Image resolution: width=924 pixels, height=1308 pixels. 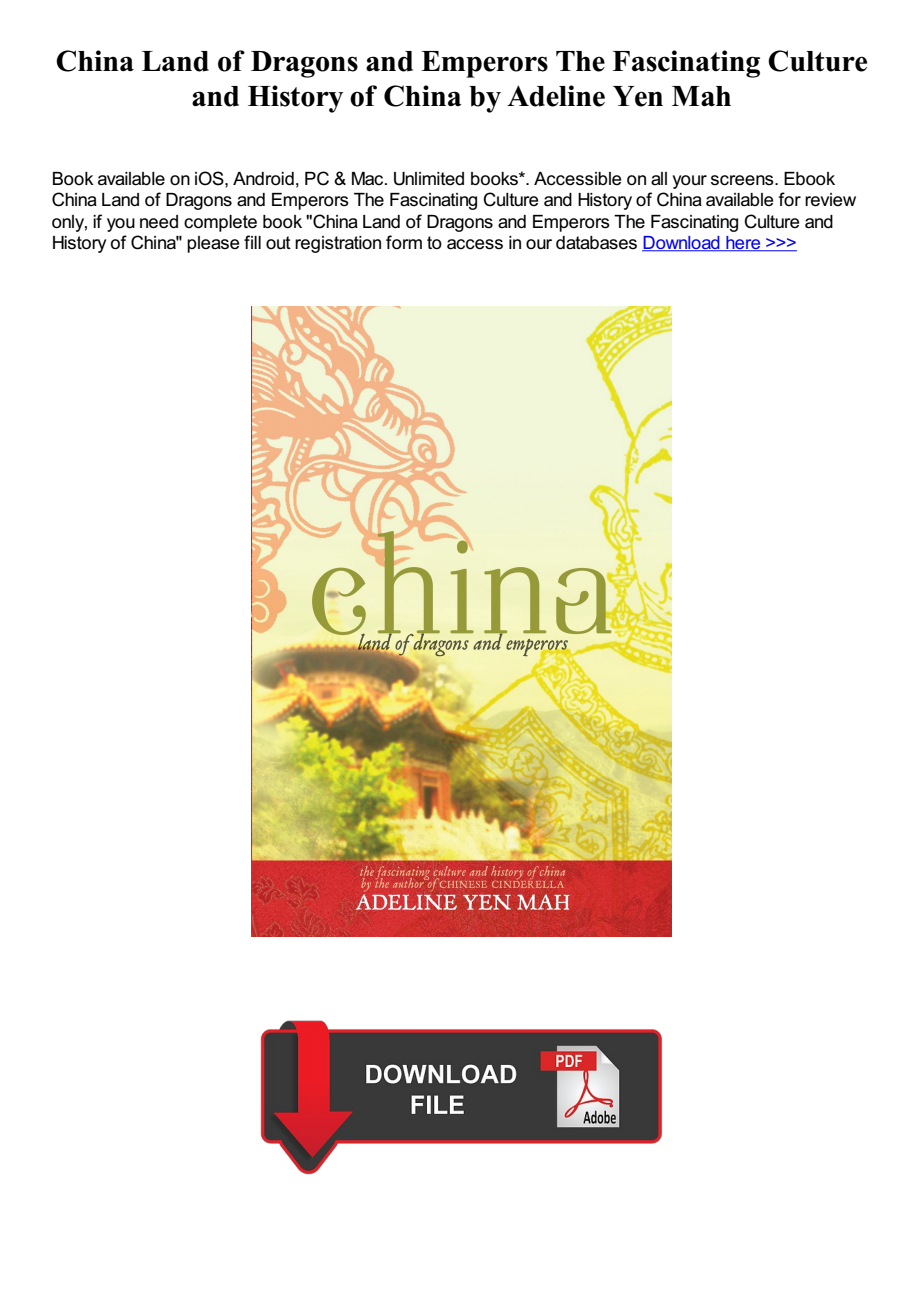 What do you see at coordinates (263, 179) in the page?
I see `Android` at bounding box center [263, 179].
